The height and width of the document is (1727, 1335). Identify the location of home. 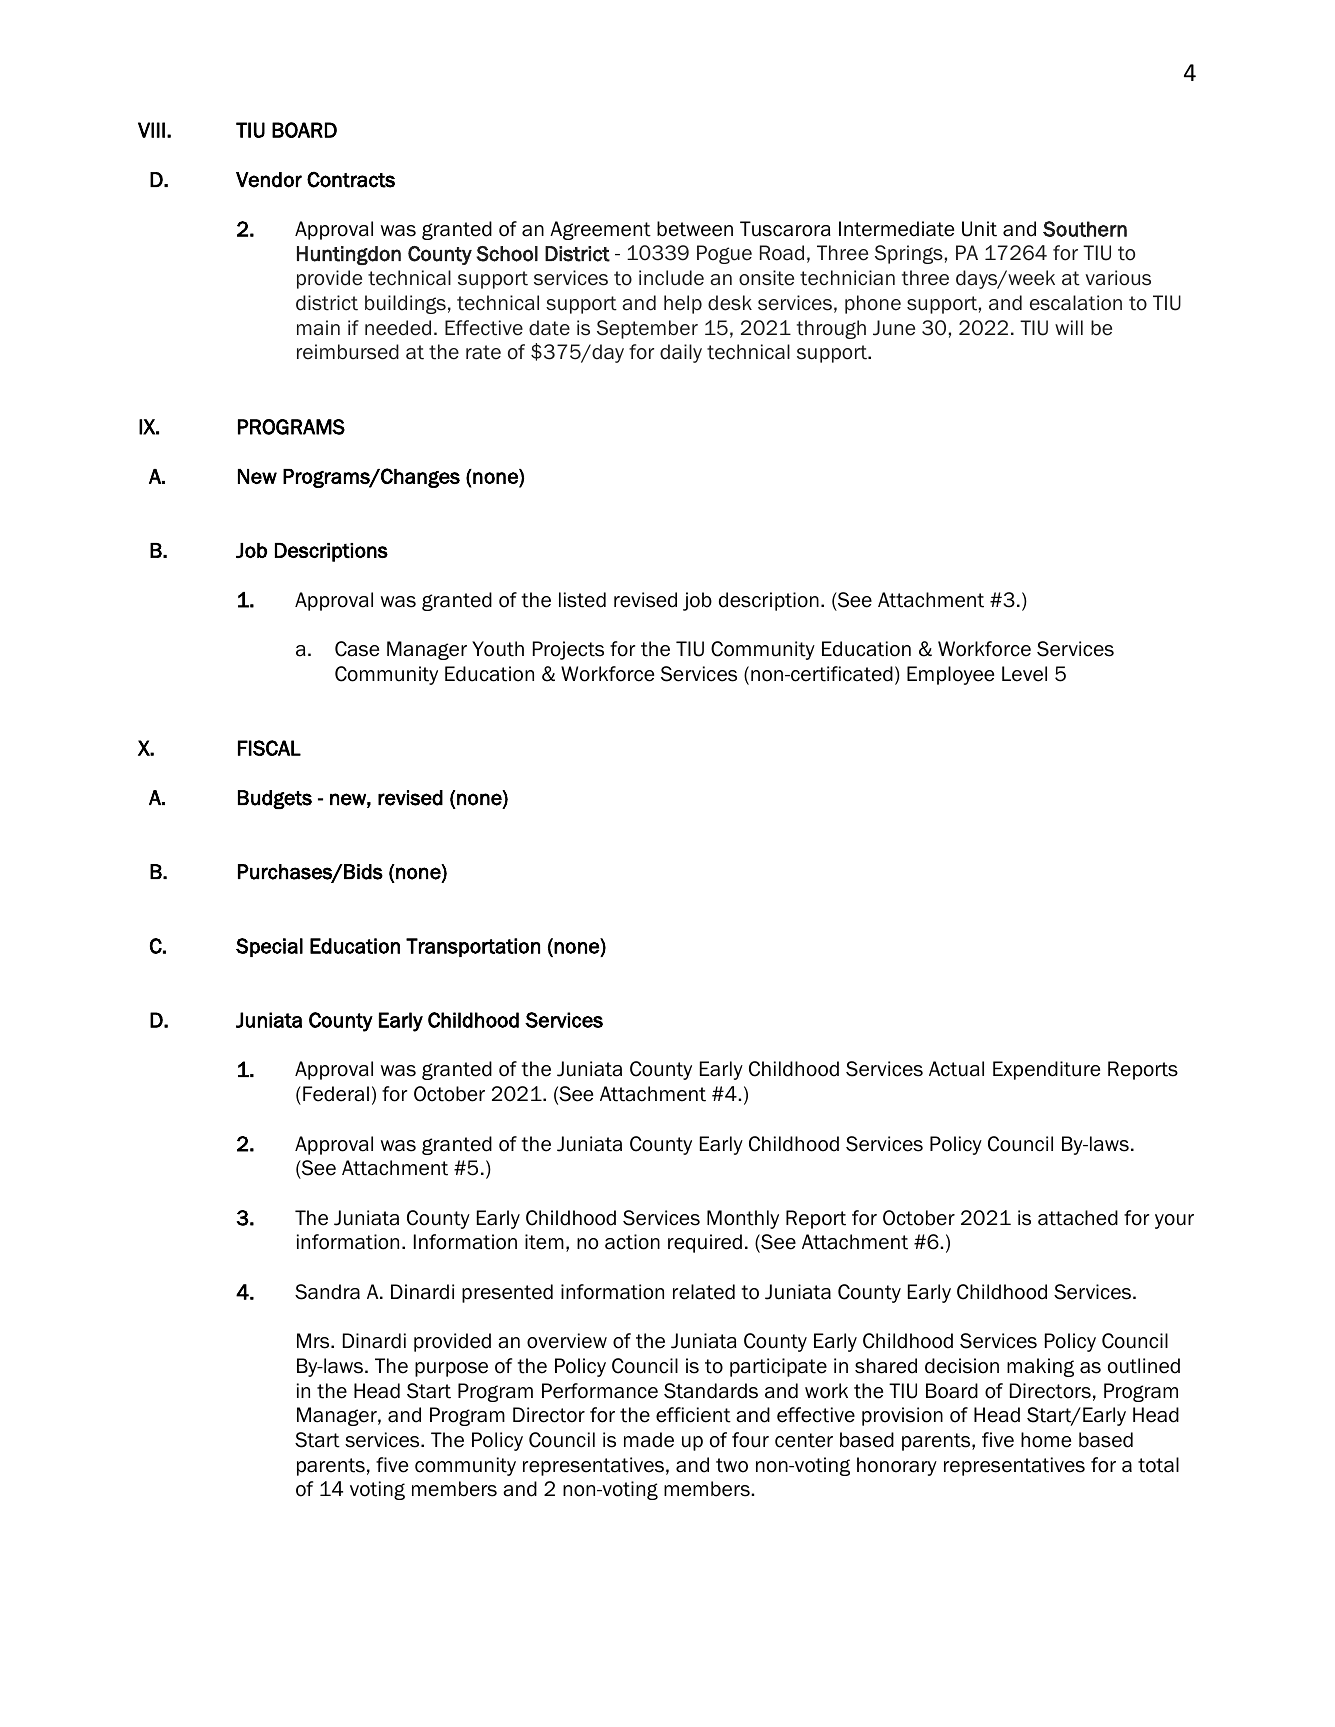
(1046, 1440).
